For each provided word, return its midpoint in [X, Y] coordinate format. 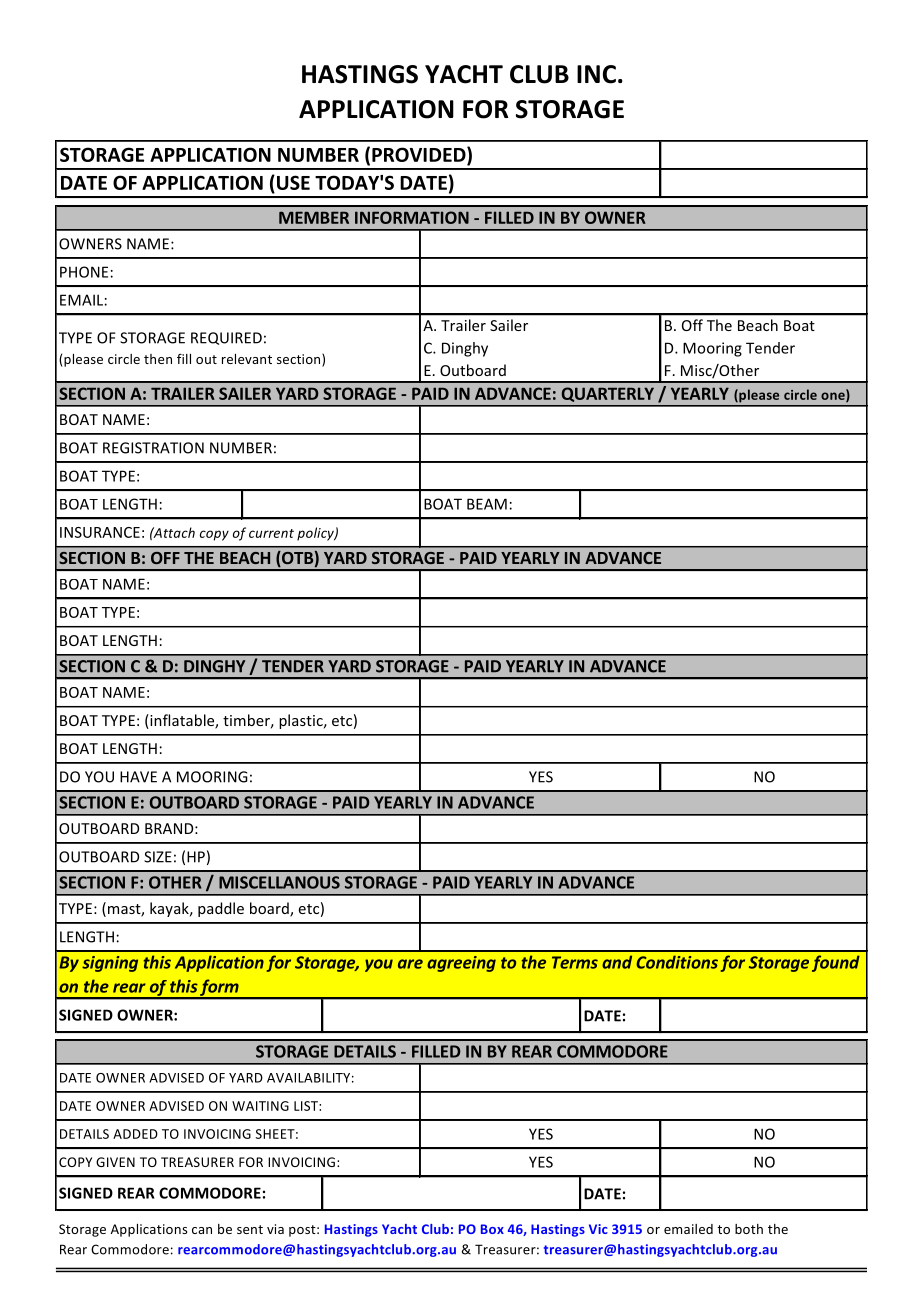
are [410, 964]
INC [596, 74]
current [271, 533]
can [202, 1230]
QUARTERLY [608, 394]
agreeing [461, 964]
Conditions [677, 962]
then [158, 359]
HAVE [138, 777]
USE [293, 182]
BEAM [487, 504]
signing [110, 964]
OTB [296, 559]
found [836, 963]
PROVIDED [420, 154]
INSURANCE [100, 532]
